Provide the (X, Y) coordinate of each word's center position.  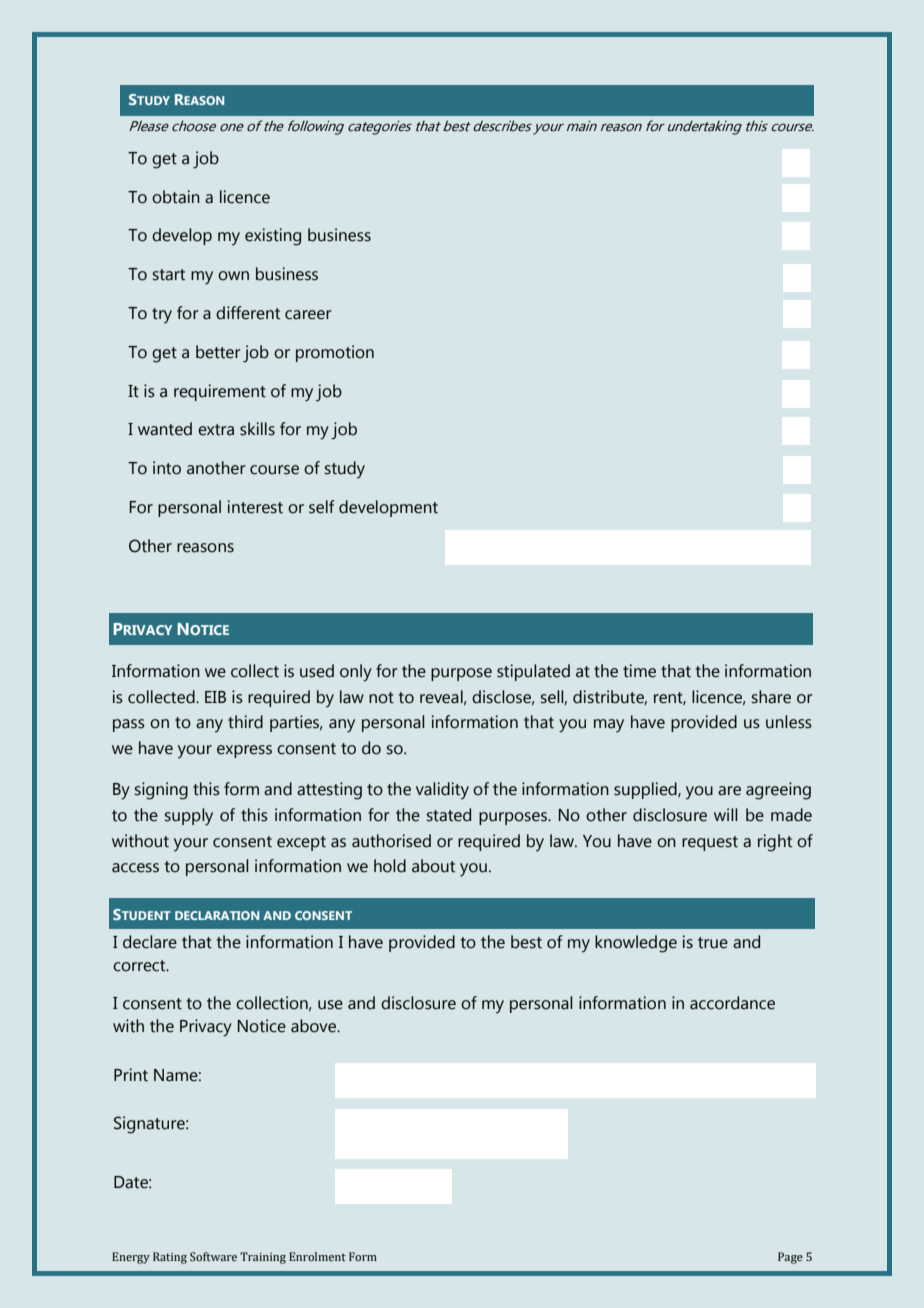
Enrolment (317, 1256)
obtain (176, 197)
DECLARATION (217, 915)
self (322, 507)
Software (213, 1256)
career (308, 315)
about (433, 866)
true (713, 943)
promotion (335, 353)
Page (790, 1258)
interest (255, 507)
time (639, 671)
